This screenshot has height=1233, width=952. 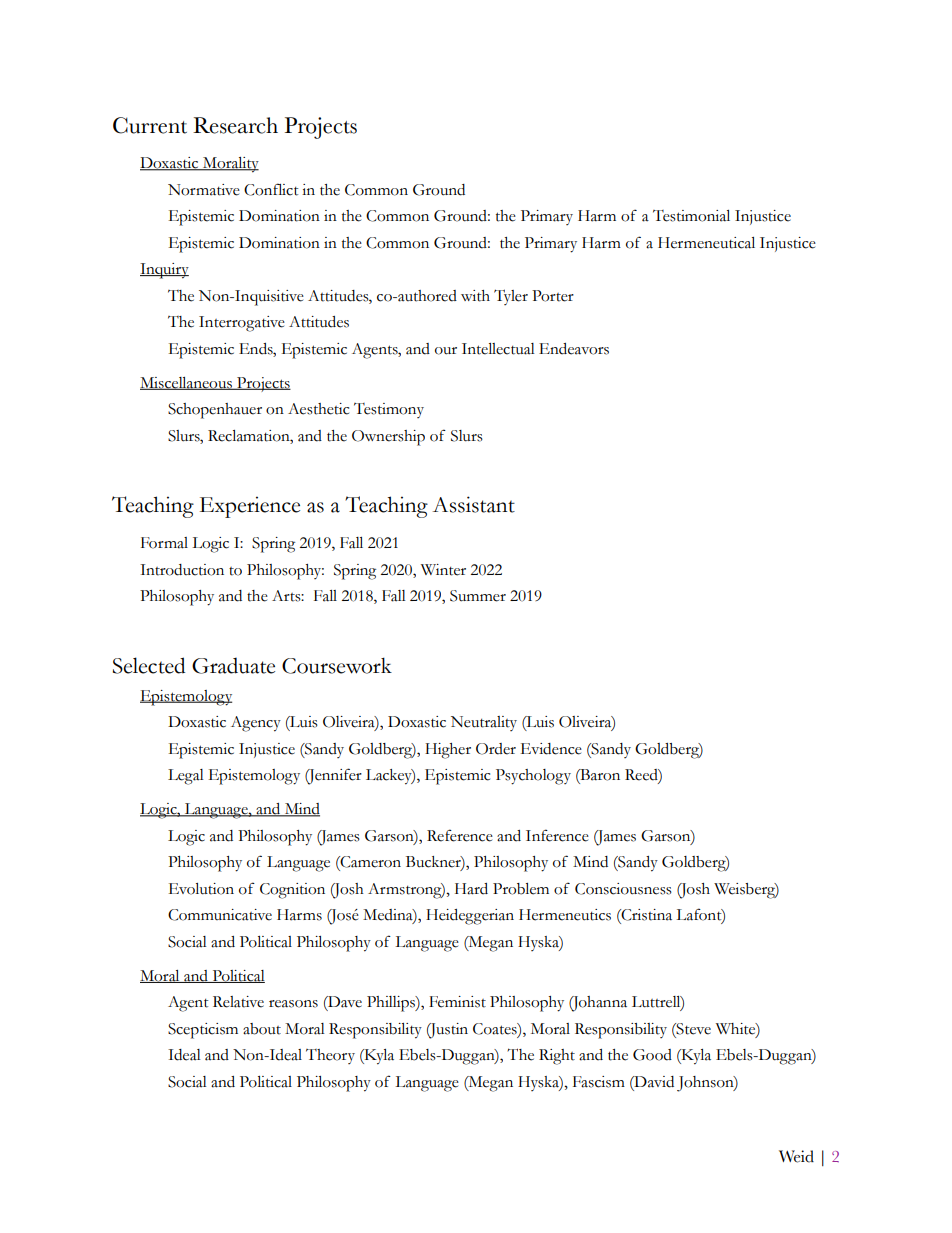 I want to click on Consciousness, so click(x=623, y=889).
